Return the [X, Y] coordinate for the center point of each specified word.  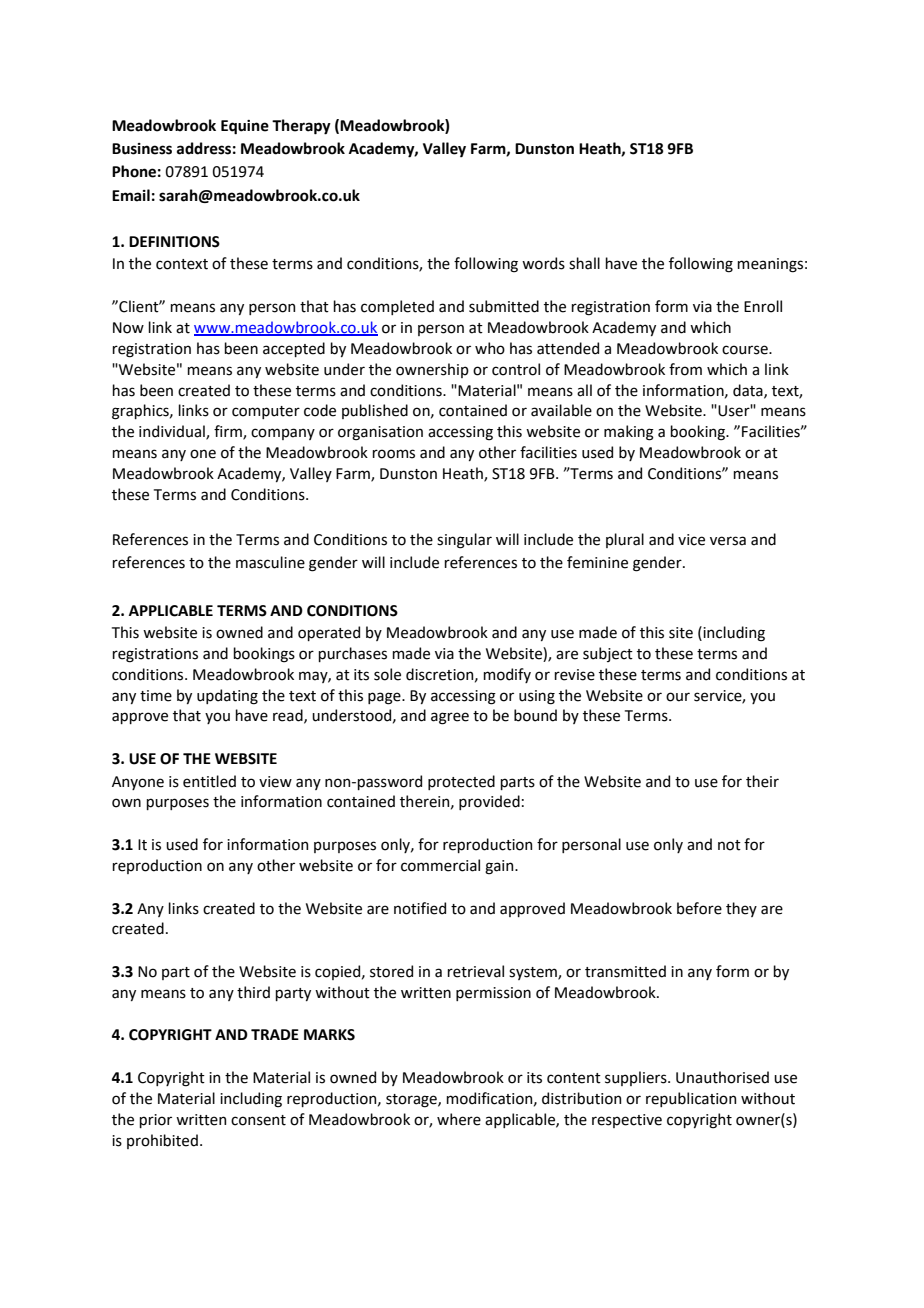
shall [584, 263]
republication [691, 1099]
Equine [245, 127]
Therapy [301, 127]
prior [155, 1121]
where [459, 1119]
